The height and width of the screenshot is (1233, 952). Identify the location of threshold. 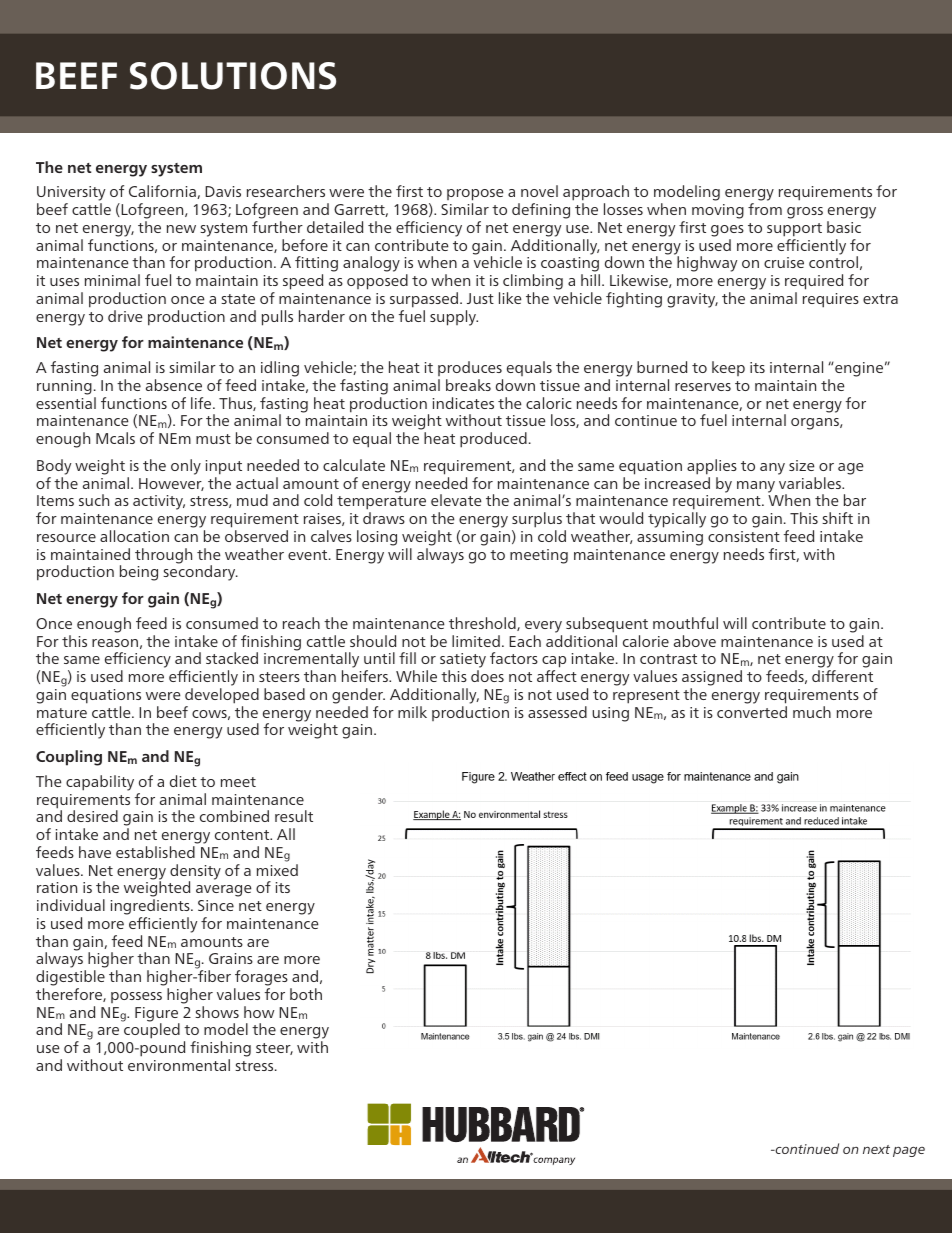
(483, 624).
